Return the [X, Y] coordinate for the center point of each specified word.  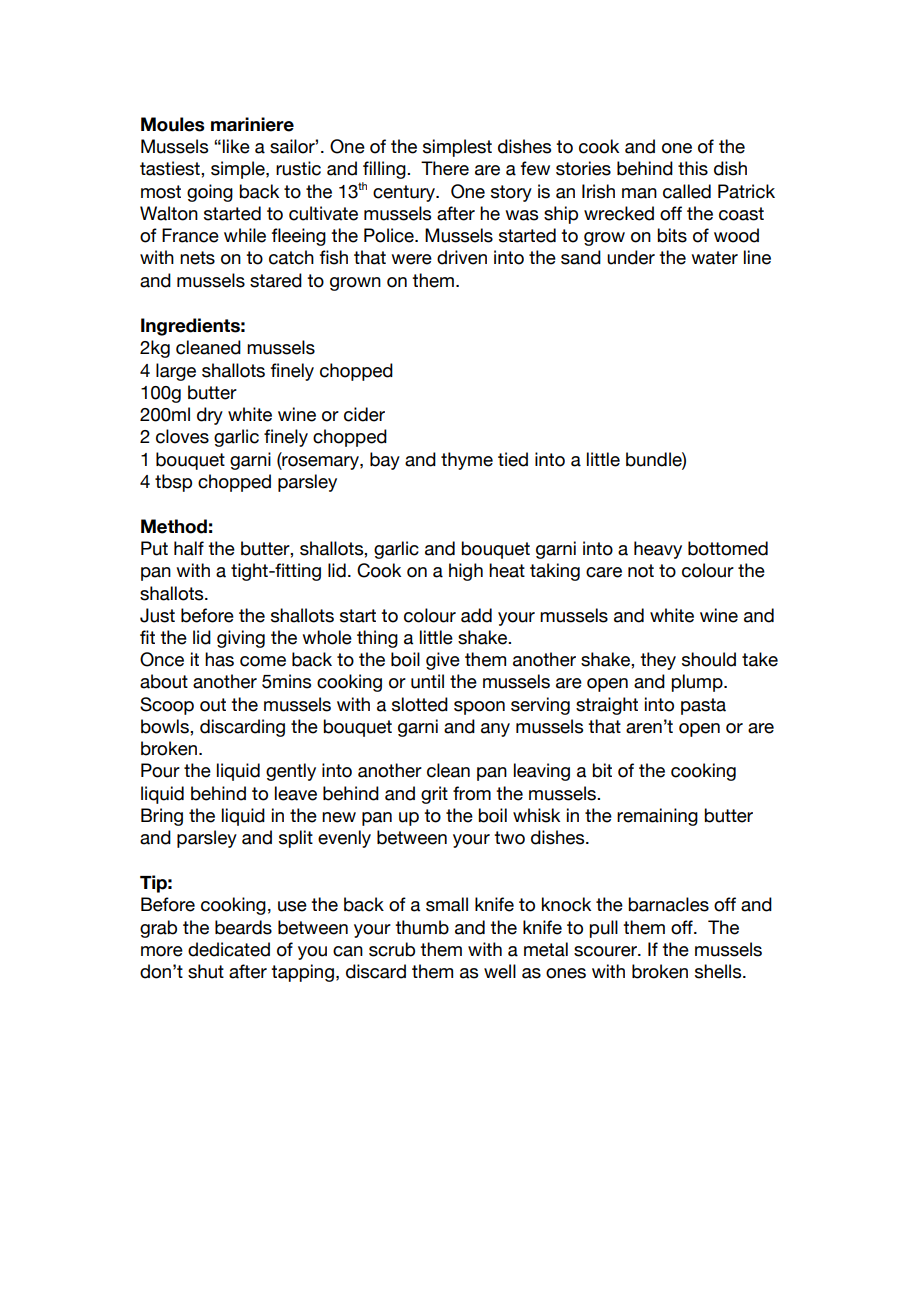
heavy [658, 550]
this [693, 168]
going [210, 193]
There [445, 168]
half [189, 548]
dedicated [229, 949]
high [466, 572]
